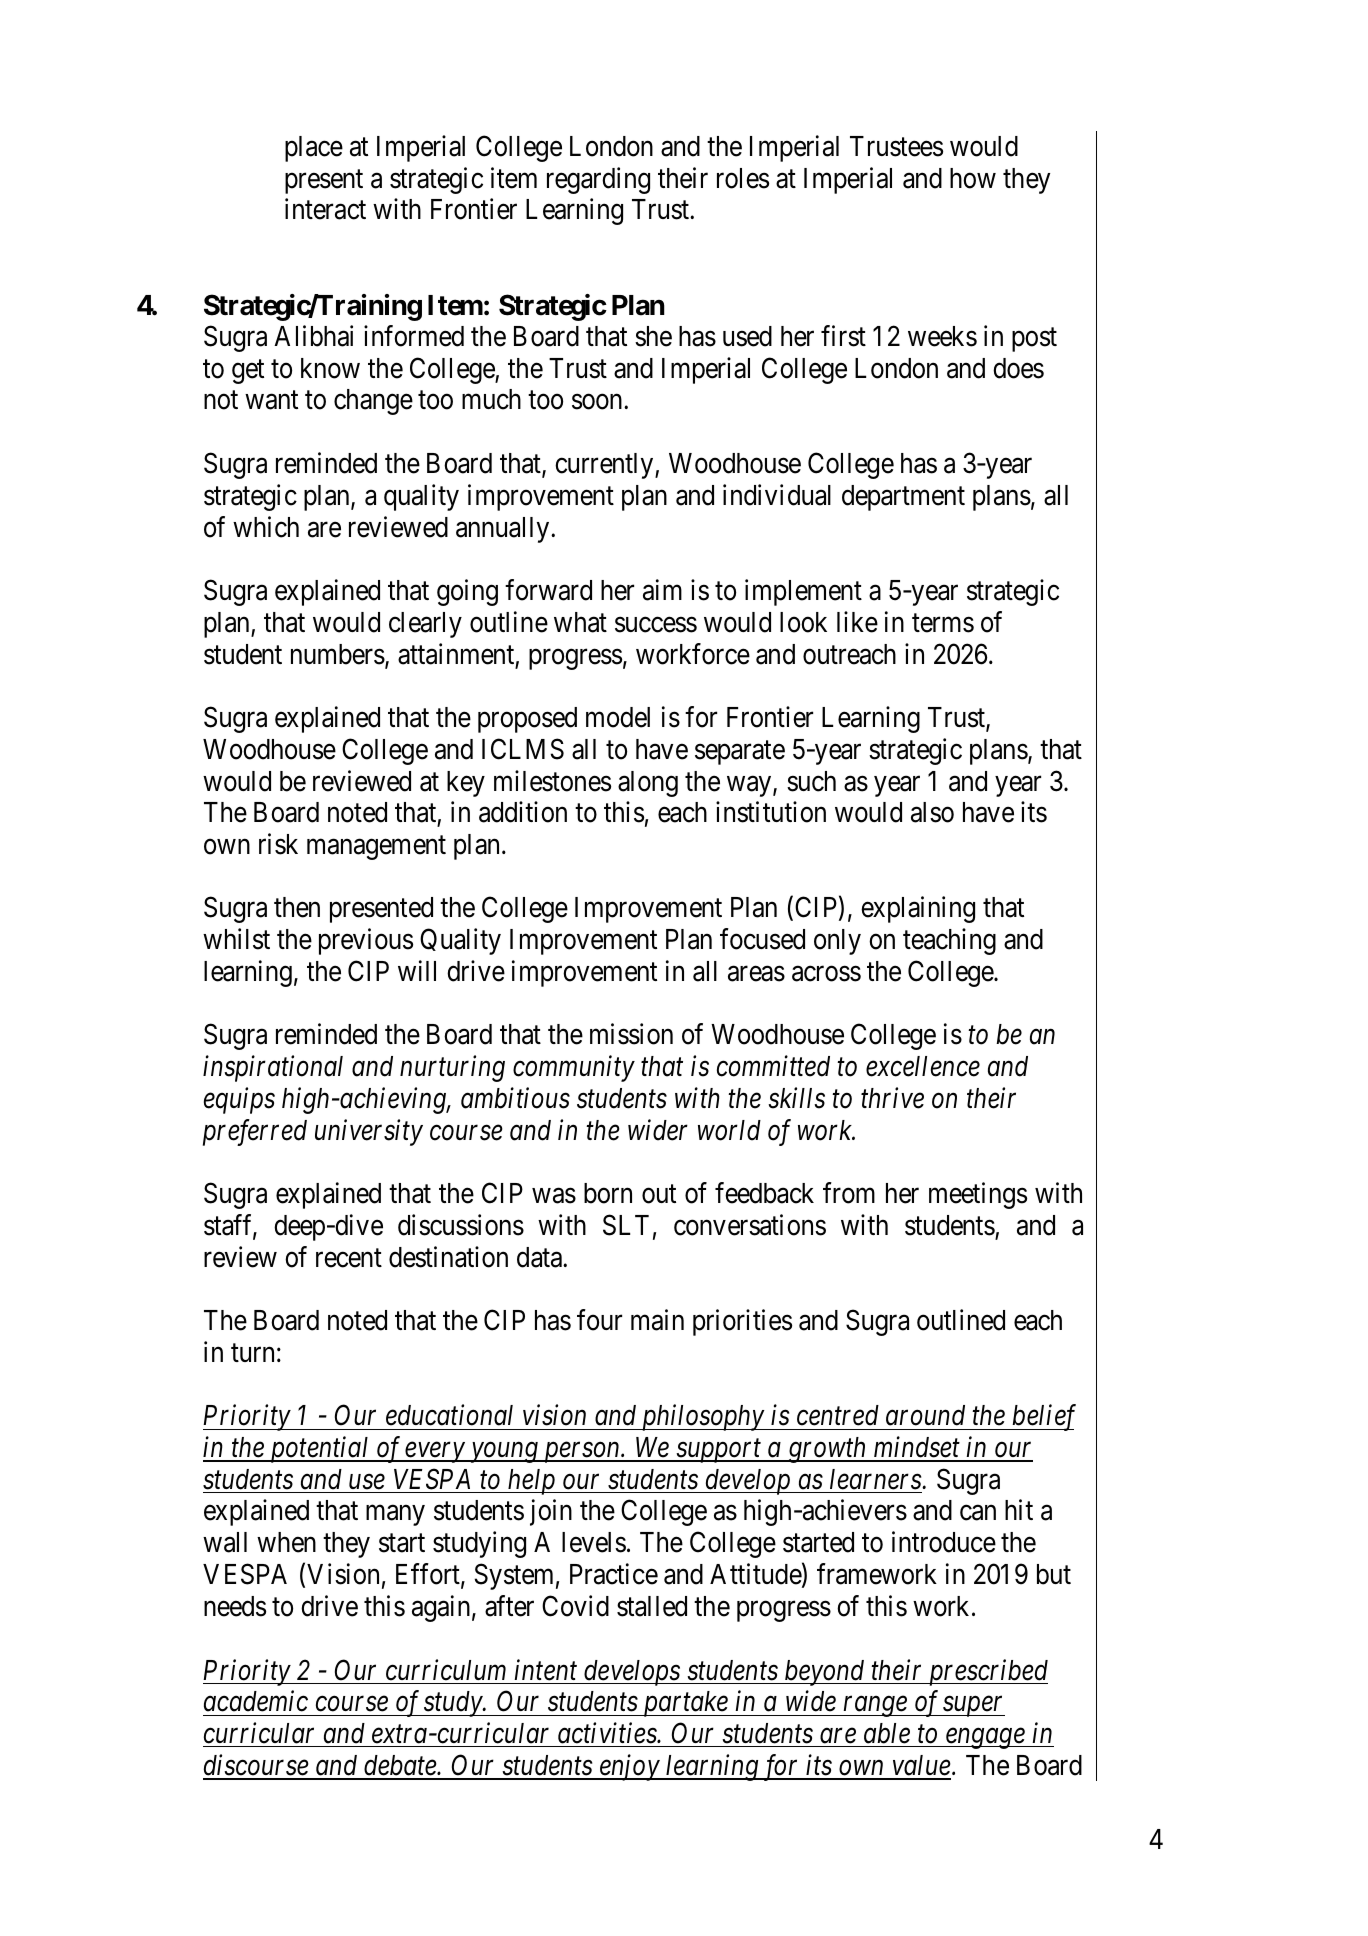 This image has width=1368, height=1936. Describe the element at coordinates (256, 1701) in the image. I see `academic` at that location.
